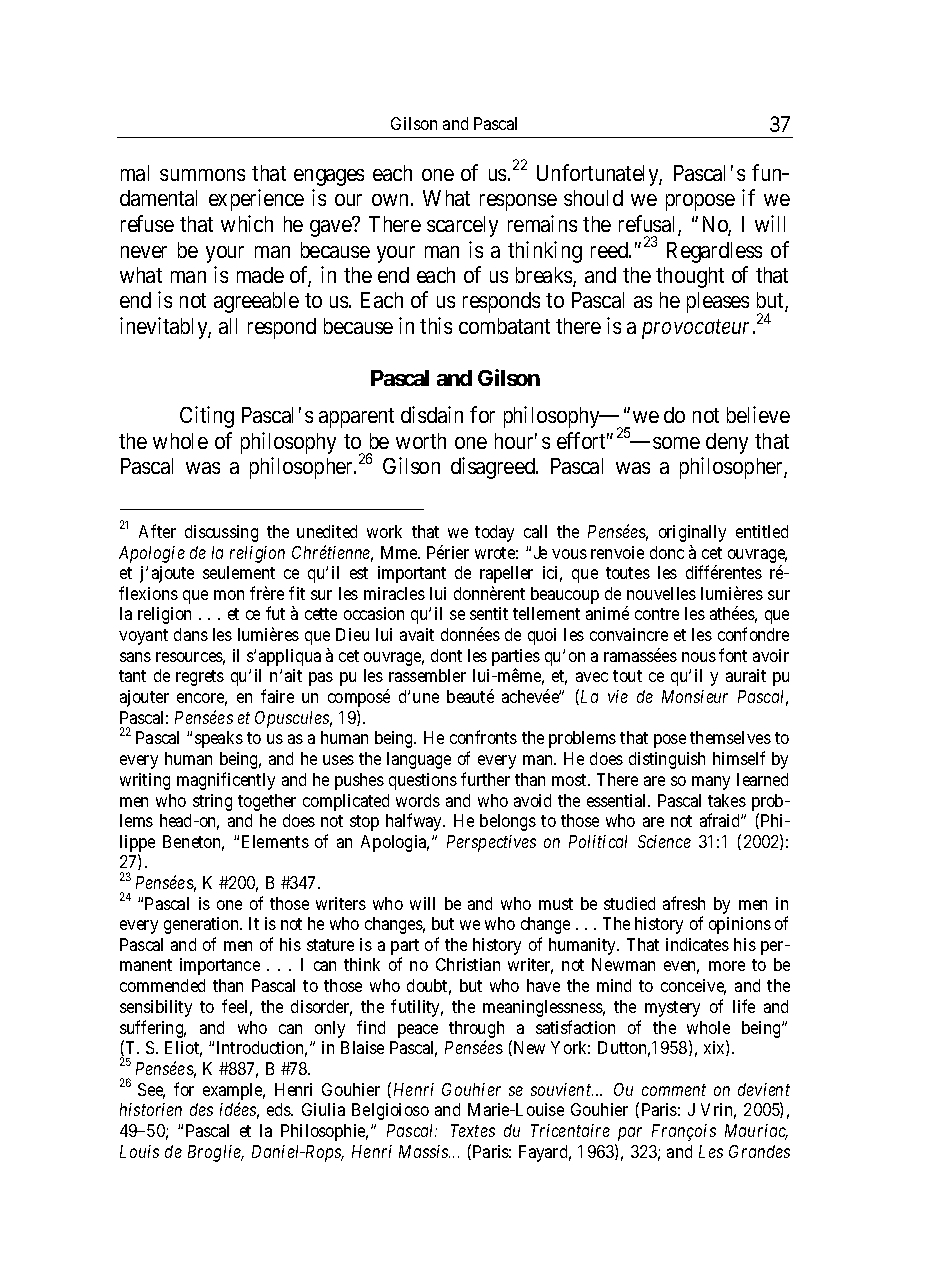 This screenshot has height=1288, width=928. I want to click on dont, so click(446, 655).
